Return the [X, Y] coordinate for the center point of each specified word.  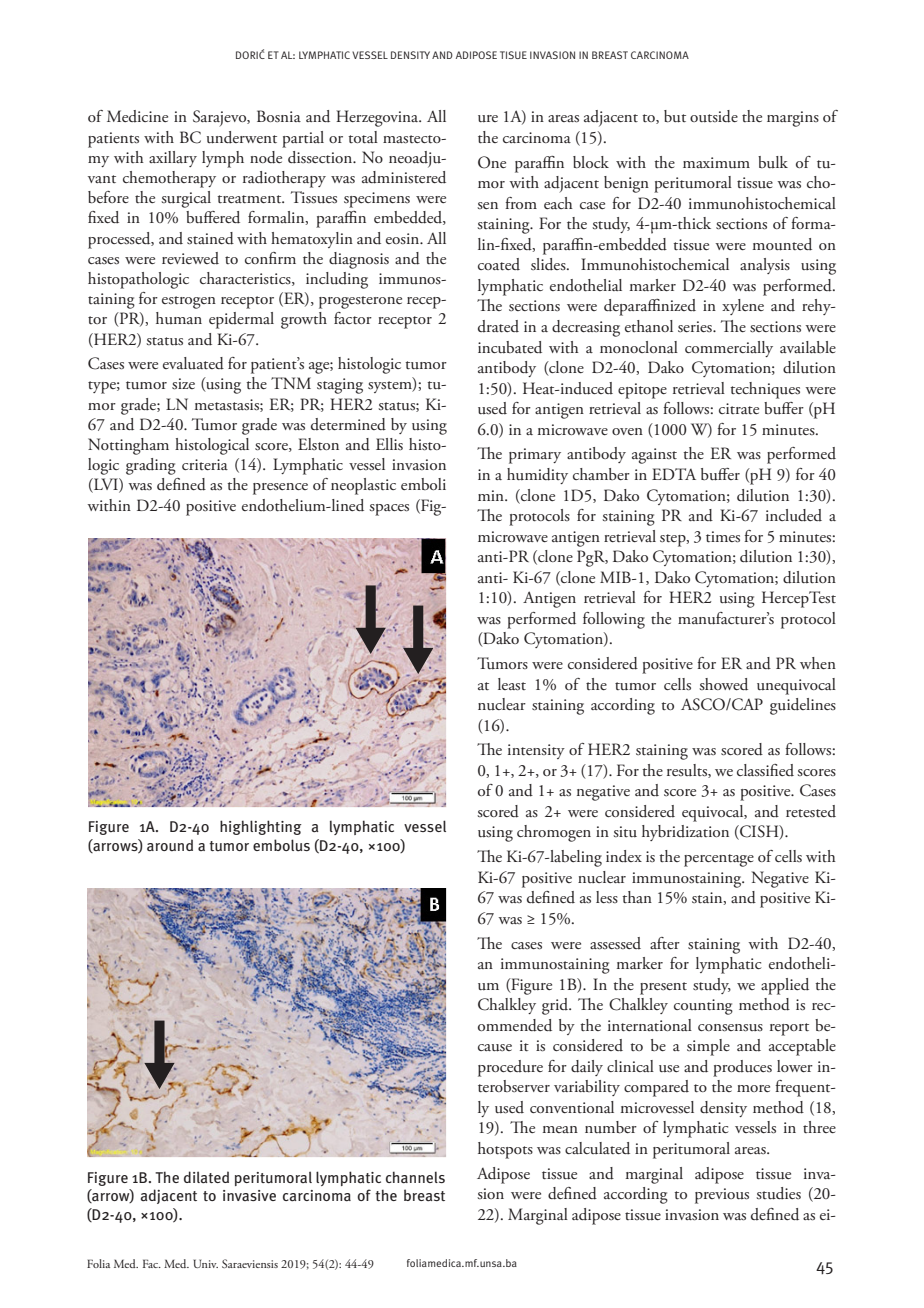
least [512, 684]
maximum [716, 163]
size [183, 384]
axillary [173, 159]
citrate [739, 409]
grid [556, 1006]
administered [404, 177]
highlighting [261, 827]
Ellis [389, 444]
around [170, 845]
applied [785, 986]
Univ [205, 1263]
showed [723, 684]
